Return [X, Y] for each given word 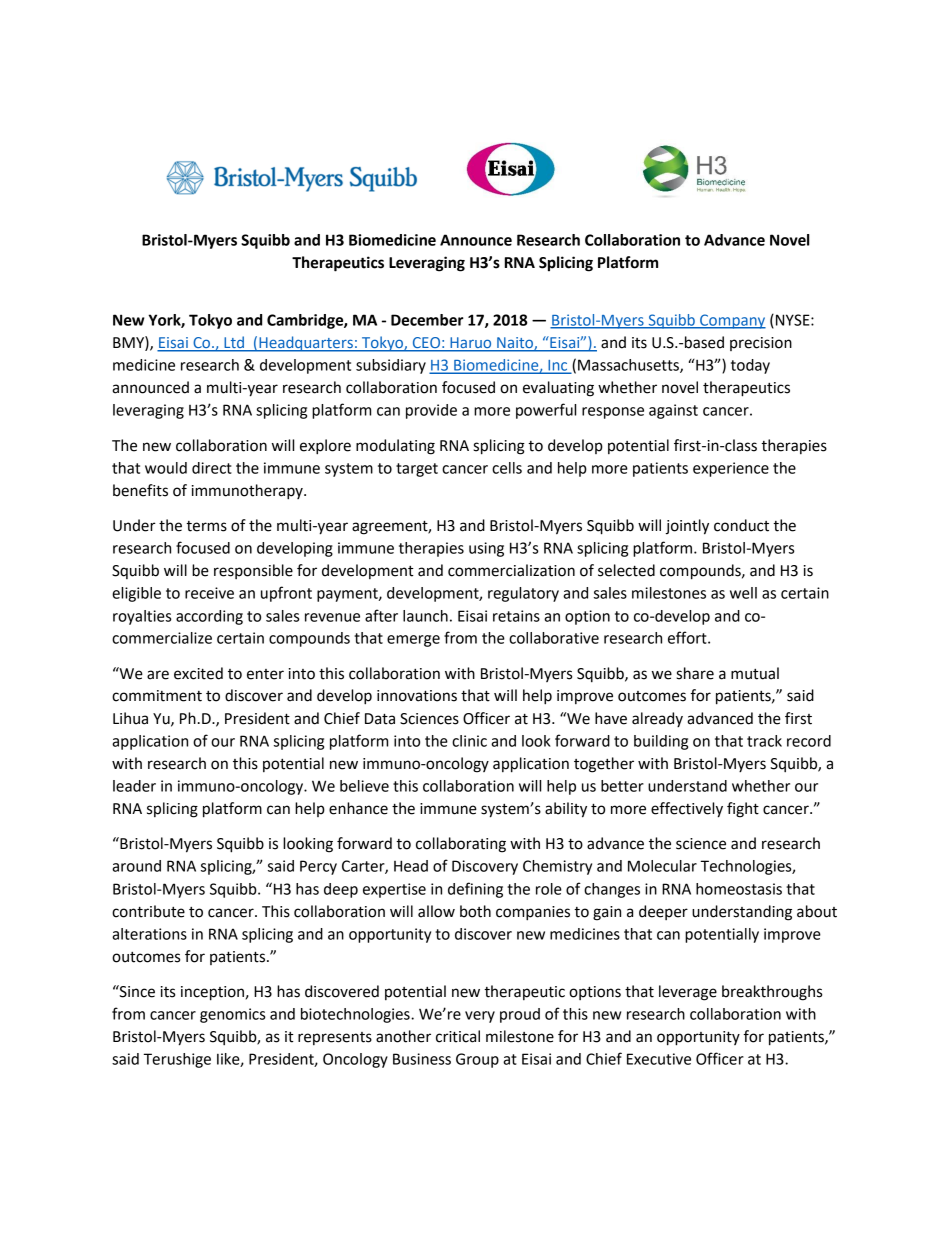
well [743, 593]
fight [743, 810]
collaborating [461, 845]
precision [761, 344]
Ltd [234, 343]
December [427, 320]
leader [134, 786]
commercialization [511, 570]
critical [458, 1036]
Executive [659, 1059]
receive [209, 593]
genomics [232, 1015]
